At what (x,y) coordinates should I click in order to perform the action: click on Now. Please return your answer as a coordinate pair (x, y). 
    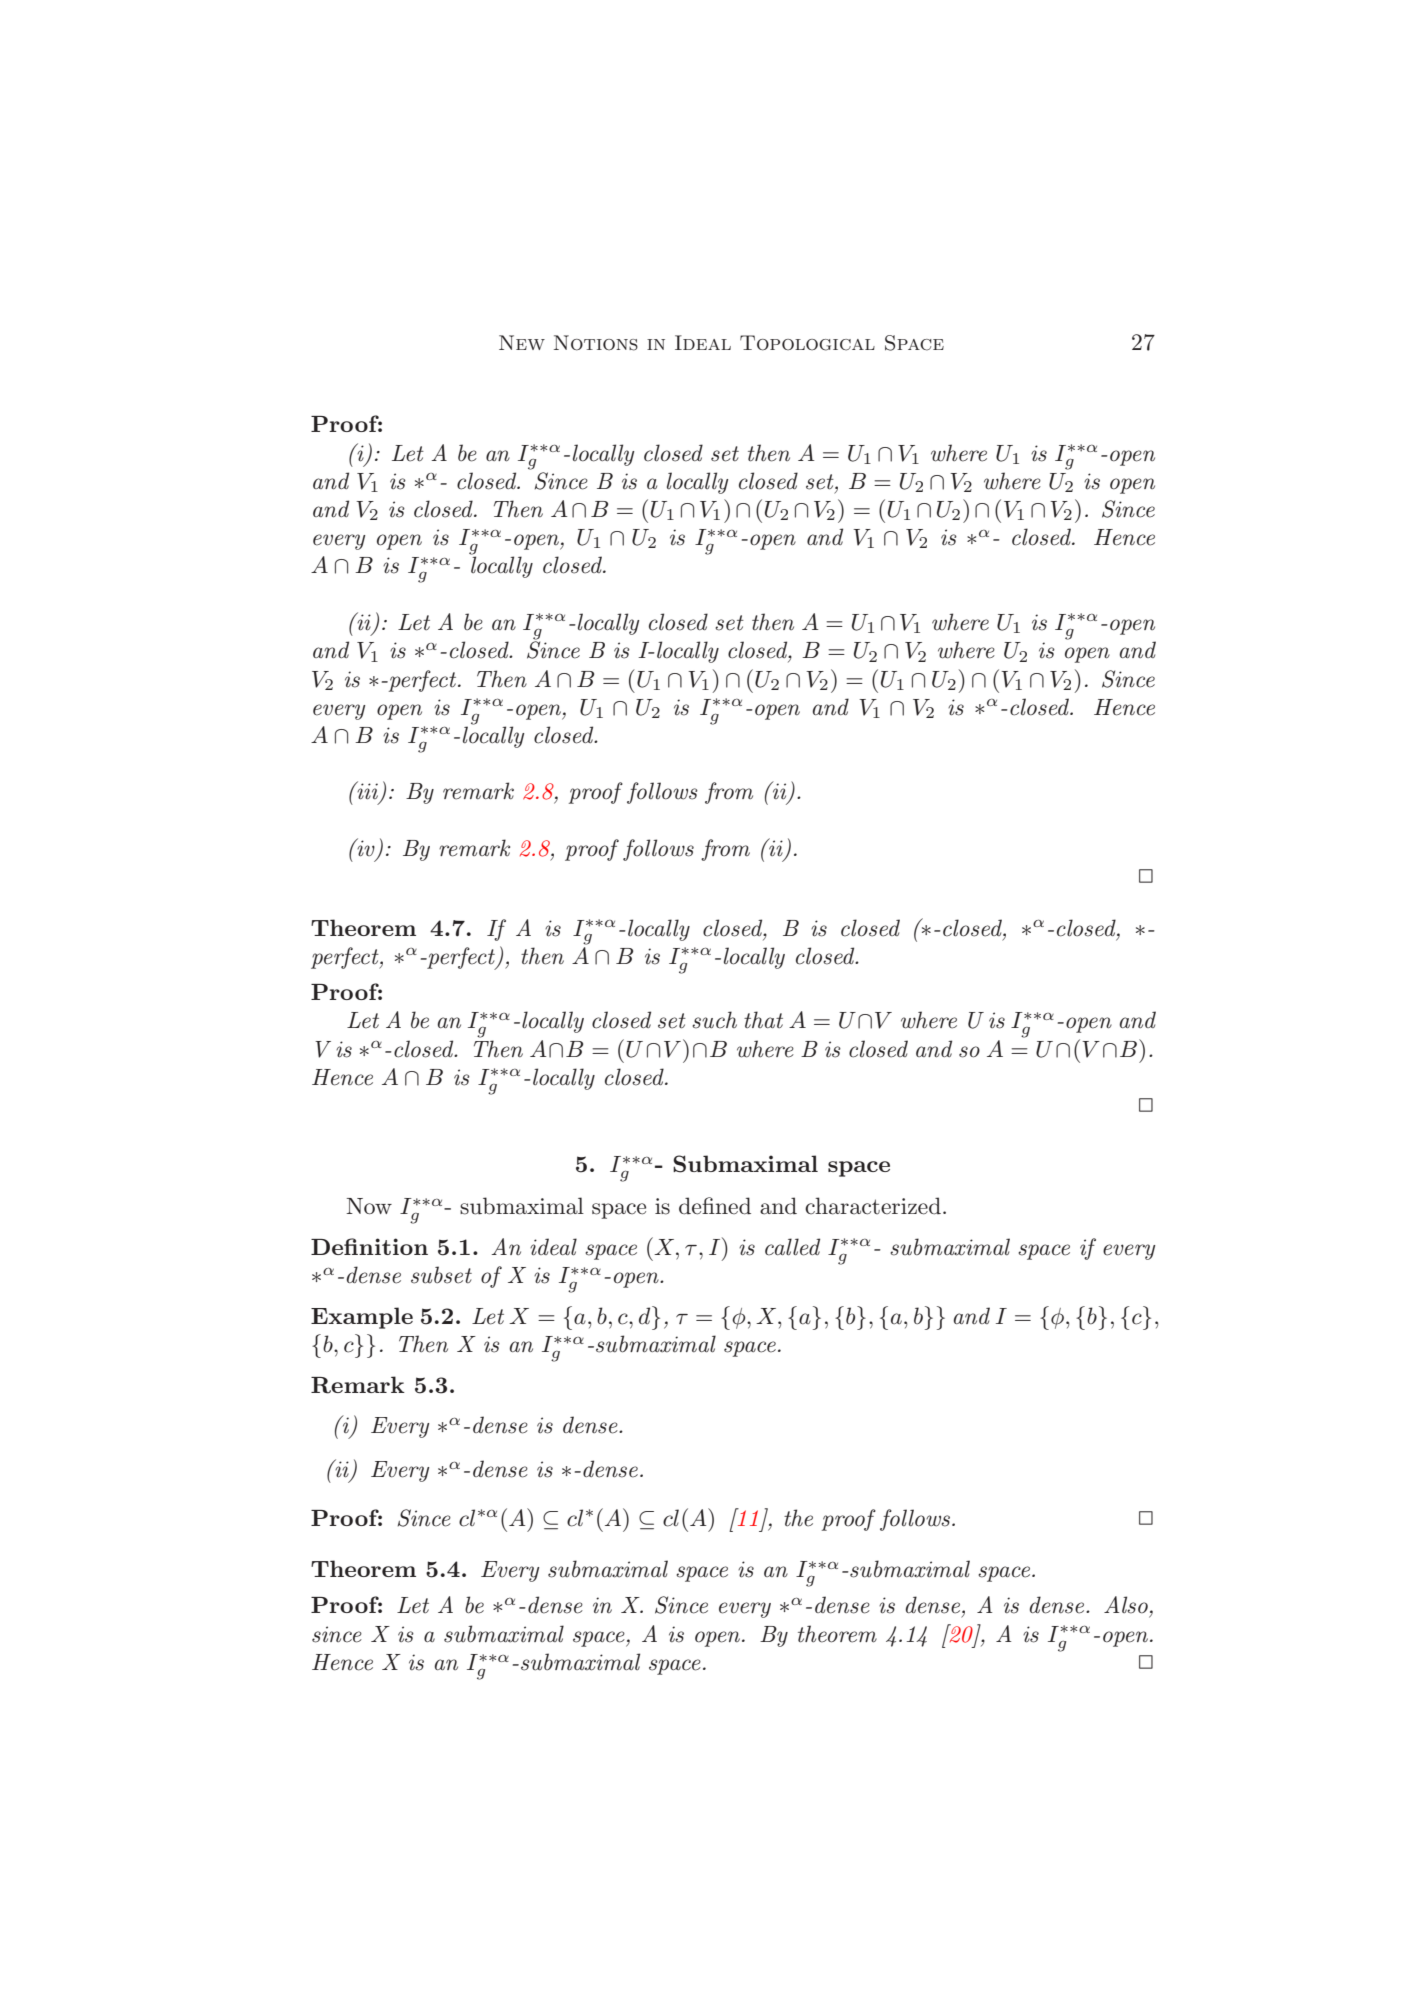
    Looking at the image, I should click on (369, 1206).
